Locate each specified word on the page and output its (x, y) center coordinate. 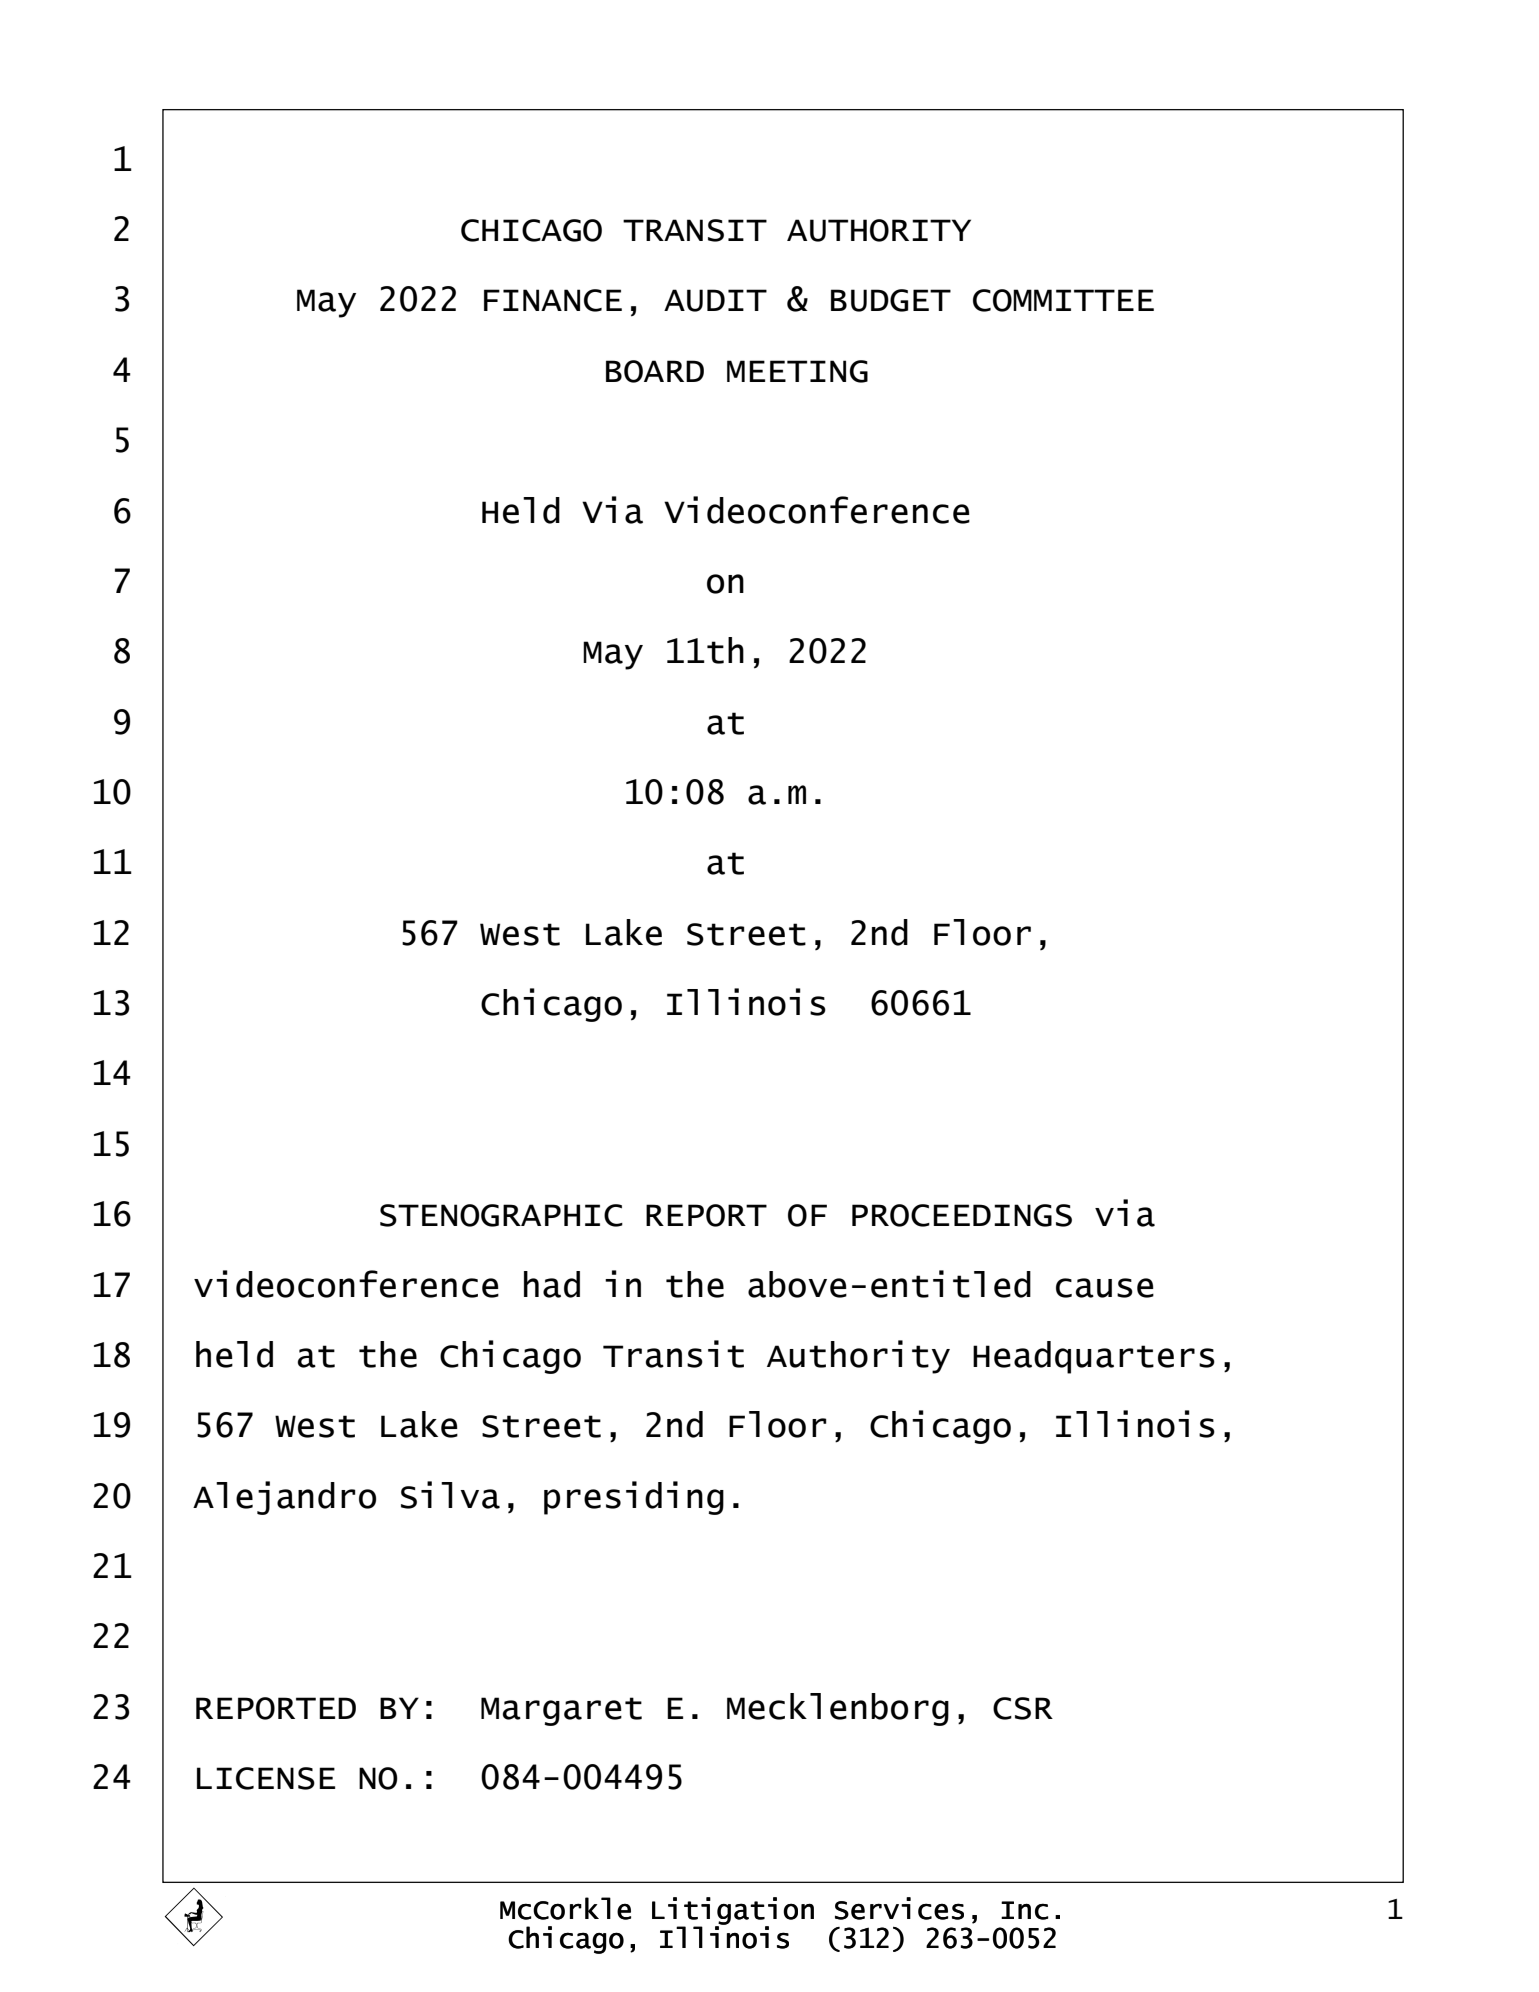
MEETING (797, 371)
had (552, 1284)
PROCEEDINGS (962, 1215)
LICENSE (266, 1778)
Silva (450, 1495)
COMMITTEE (1063, 300)
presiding (634, 1498)
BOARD (655, 371)
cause (1105, 1288)
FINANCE (553, 300)
